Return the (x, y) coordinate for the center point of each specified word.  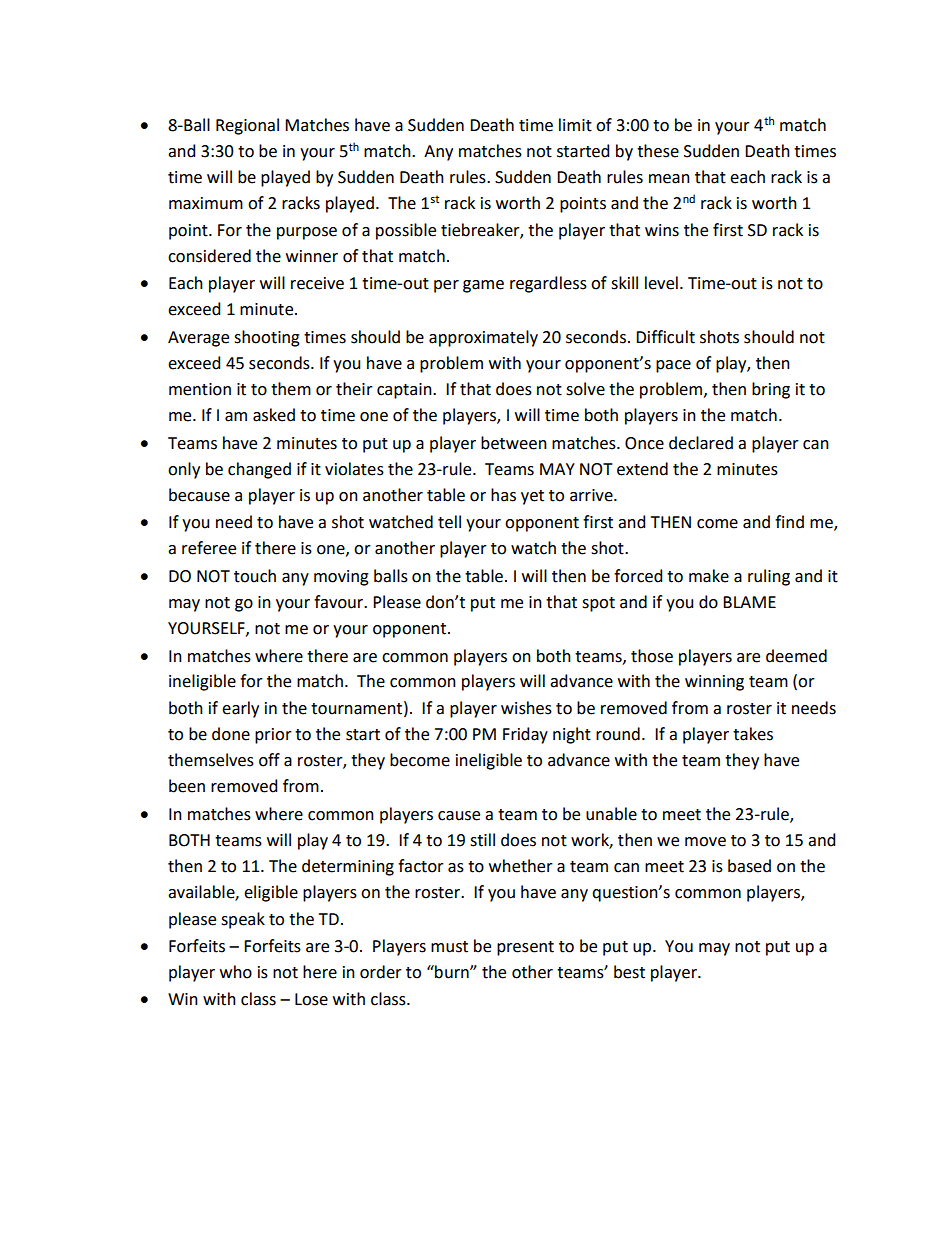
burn (452, 972)
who (236, 972)
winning (714, 683)
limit (575, 125)
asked (274, 415)
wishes (526, 708)
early (240, 709)
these (658, 151)
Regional (247, 126)
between (514, 443)
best (629, 972)
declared (701, 443)
